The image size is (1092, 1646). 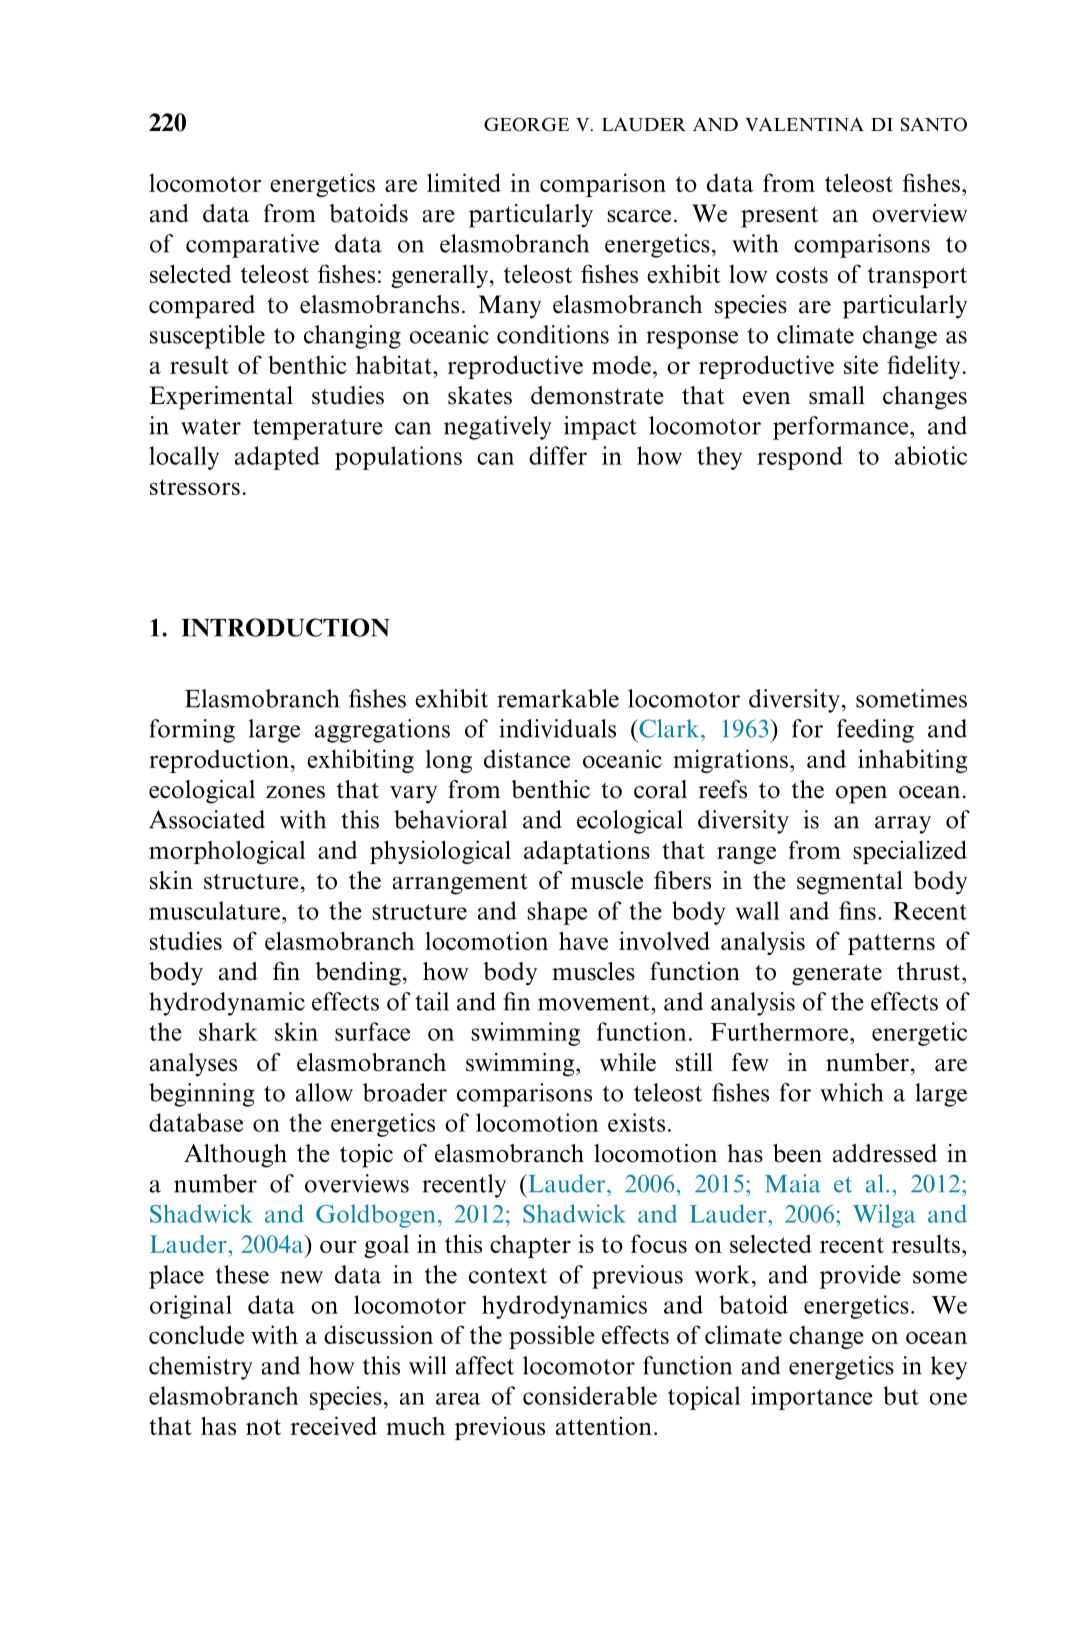 I want to click on generate, so click(x=837, y=975).
